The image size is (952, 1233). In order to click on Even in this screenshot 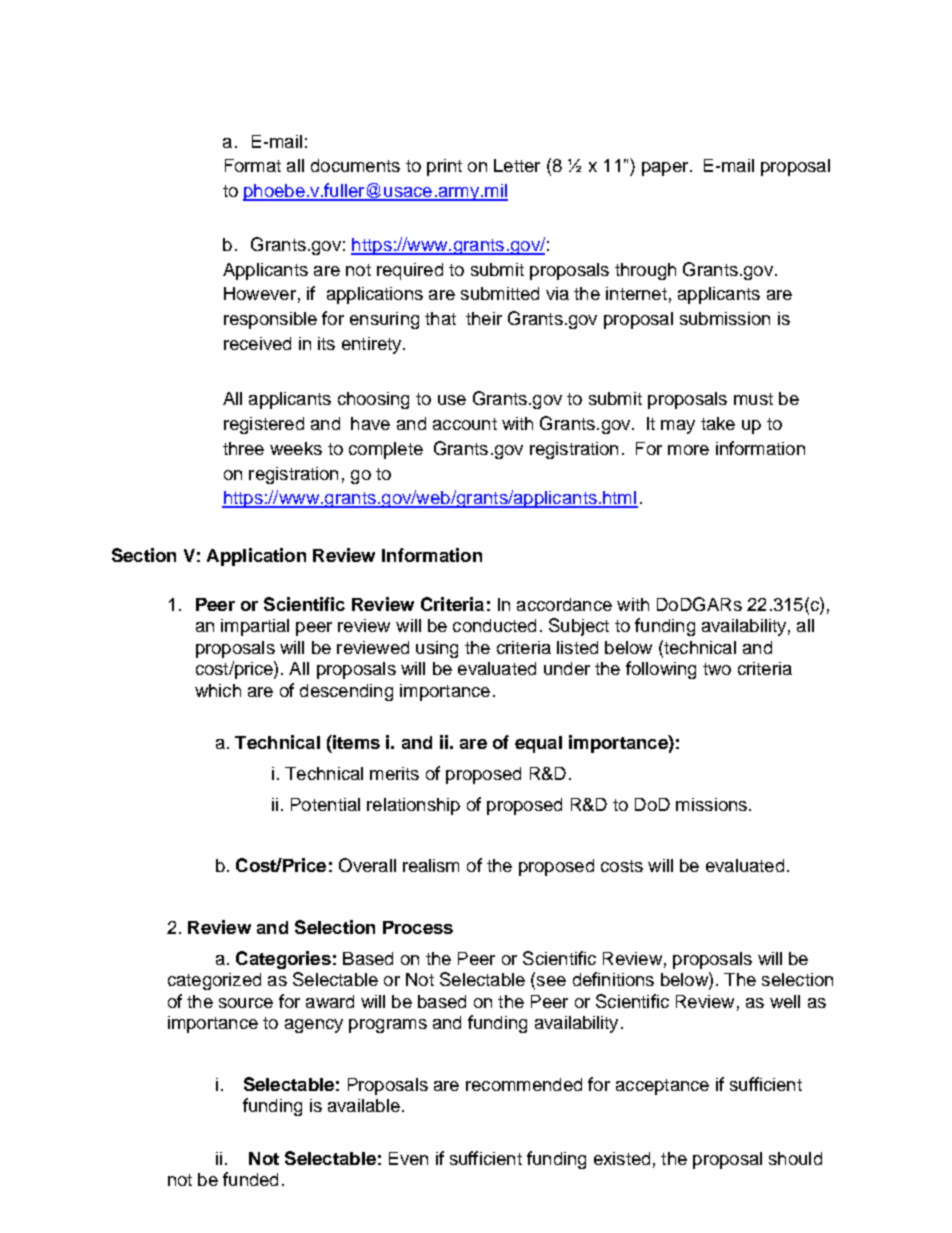, I will do `click(408, 1158)`.
